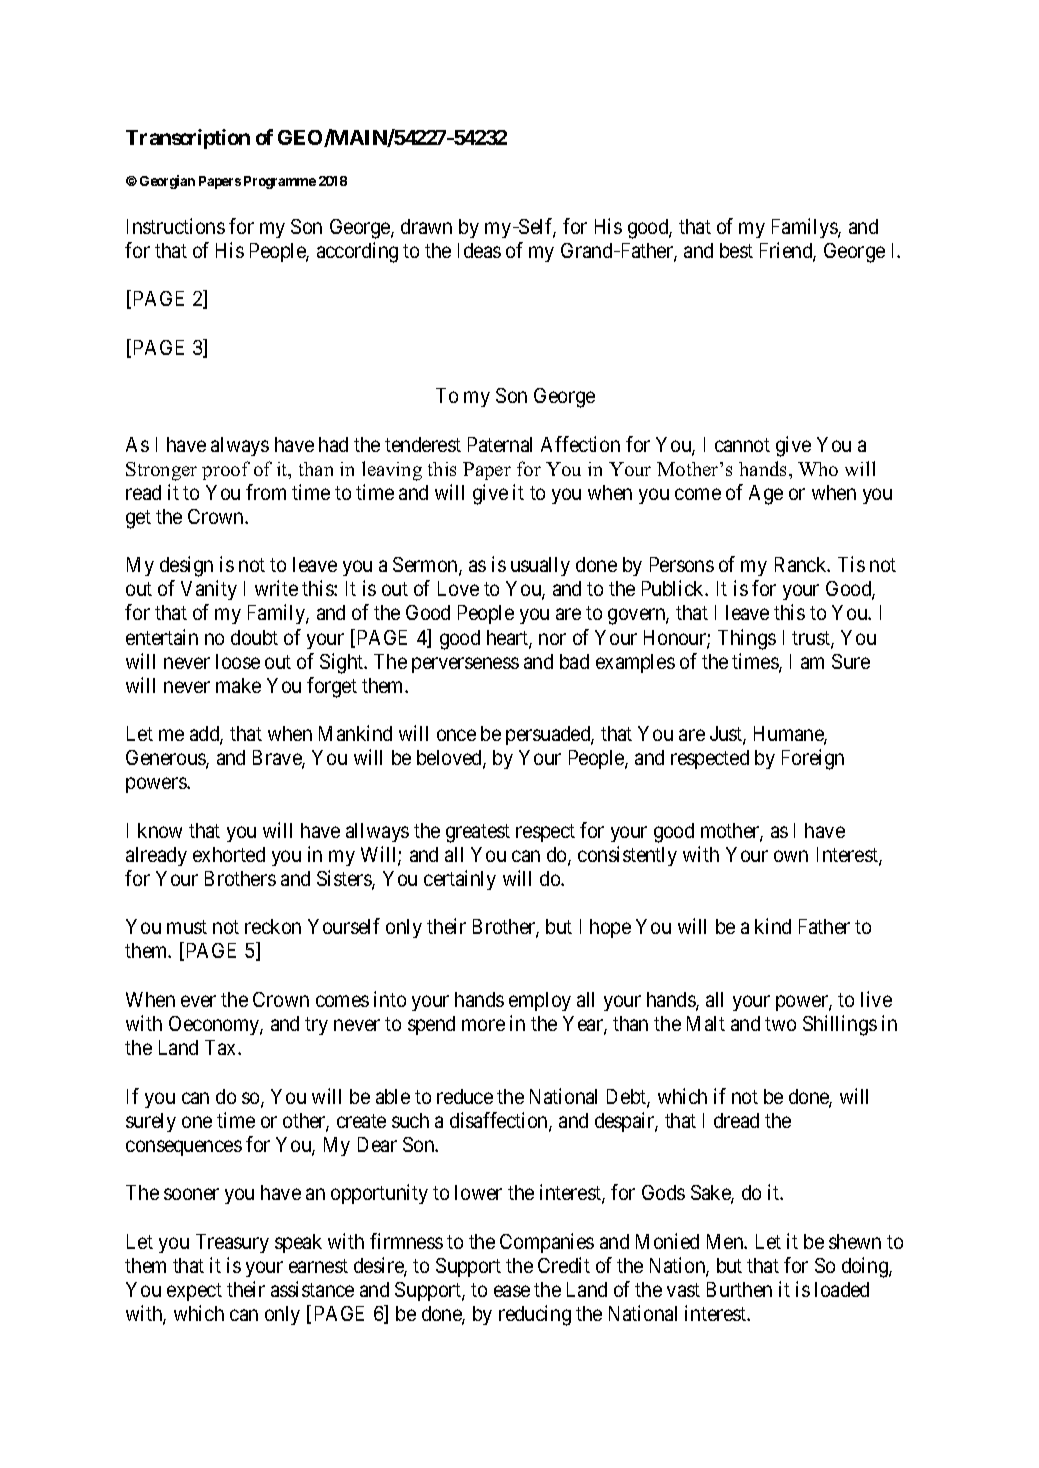  Describe the element at coordinates (278, 759) in the screenshot. I see `Brave` at that location.
